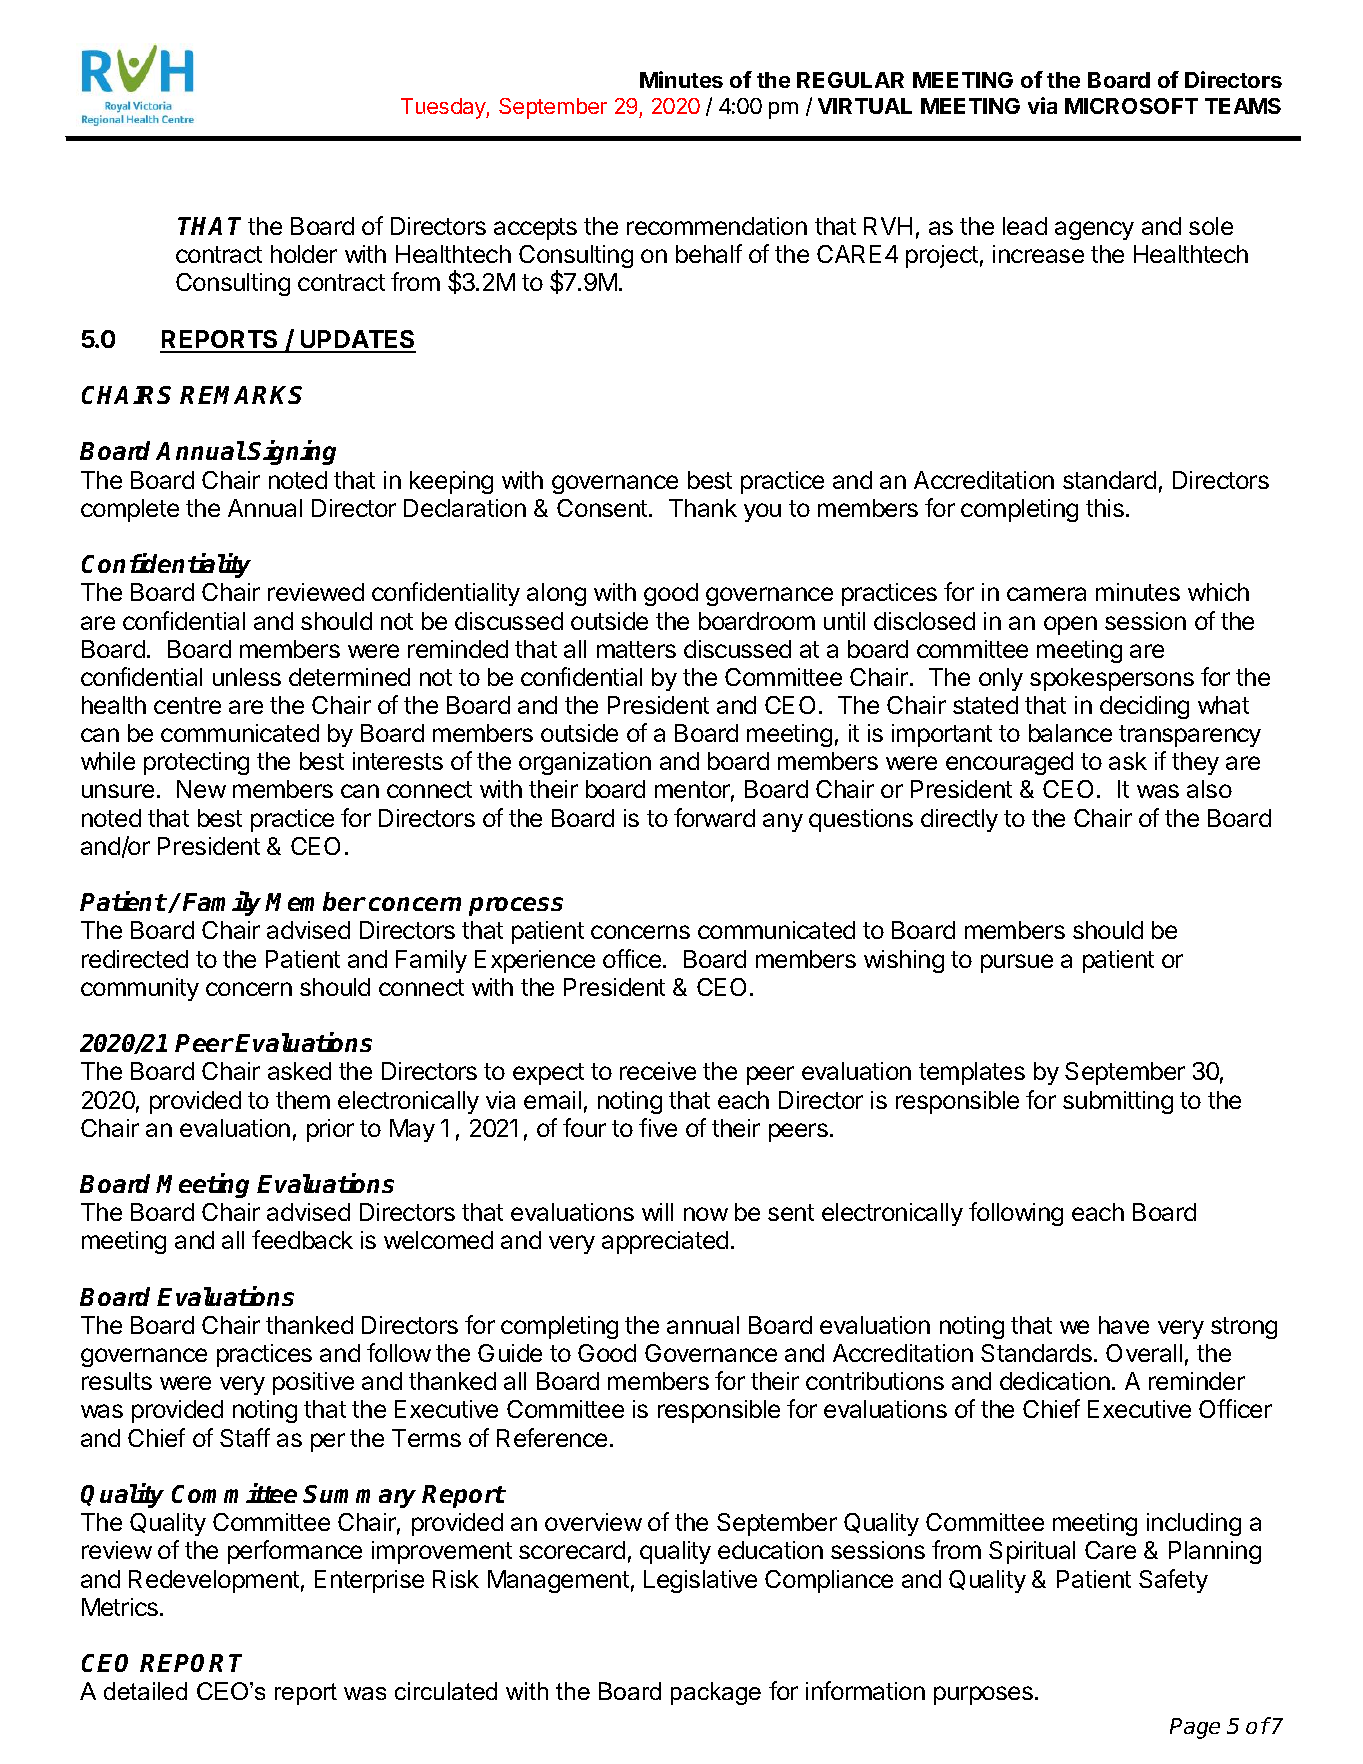 This image has height=1764, width=1363. What do you see at coordinates (304, 254) in the image?
I see `holder` at bounding box center [304, 254].
